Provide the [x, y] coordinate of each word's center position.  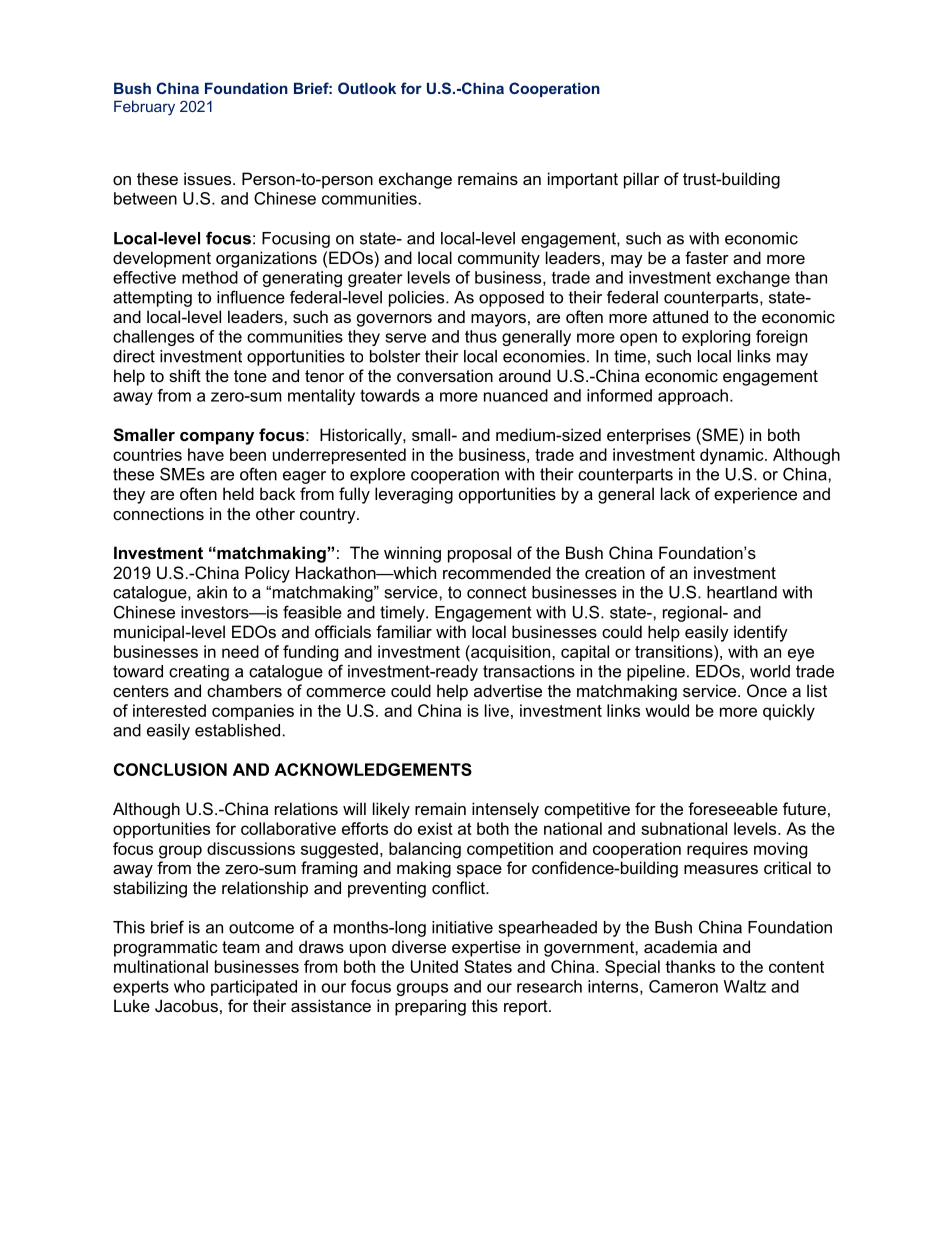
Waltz [745, 986]
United [434, 966]
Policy [267, 574]
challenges [153, 338]
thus [481, 336]
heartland [742, 592]
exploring [716, 338]
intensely [505, 810]
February [144, 108]
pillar [641, 180]
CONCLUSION [170, 769]
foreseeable [733, 808]
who [189, 986]
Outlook [367, 88]
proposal [479, 554]
